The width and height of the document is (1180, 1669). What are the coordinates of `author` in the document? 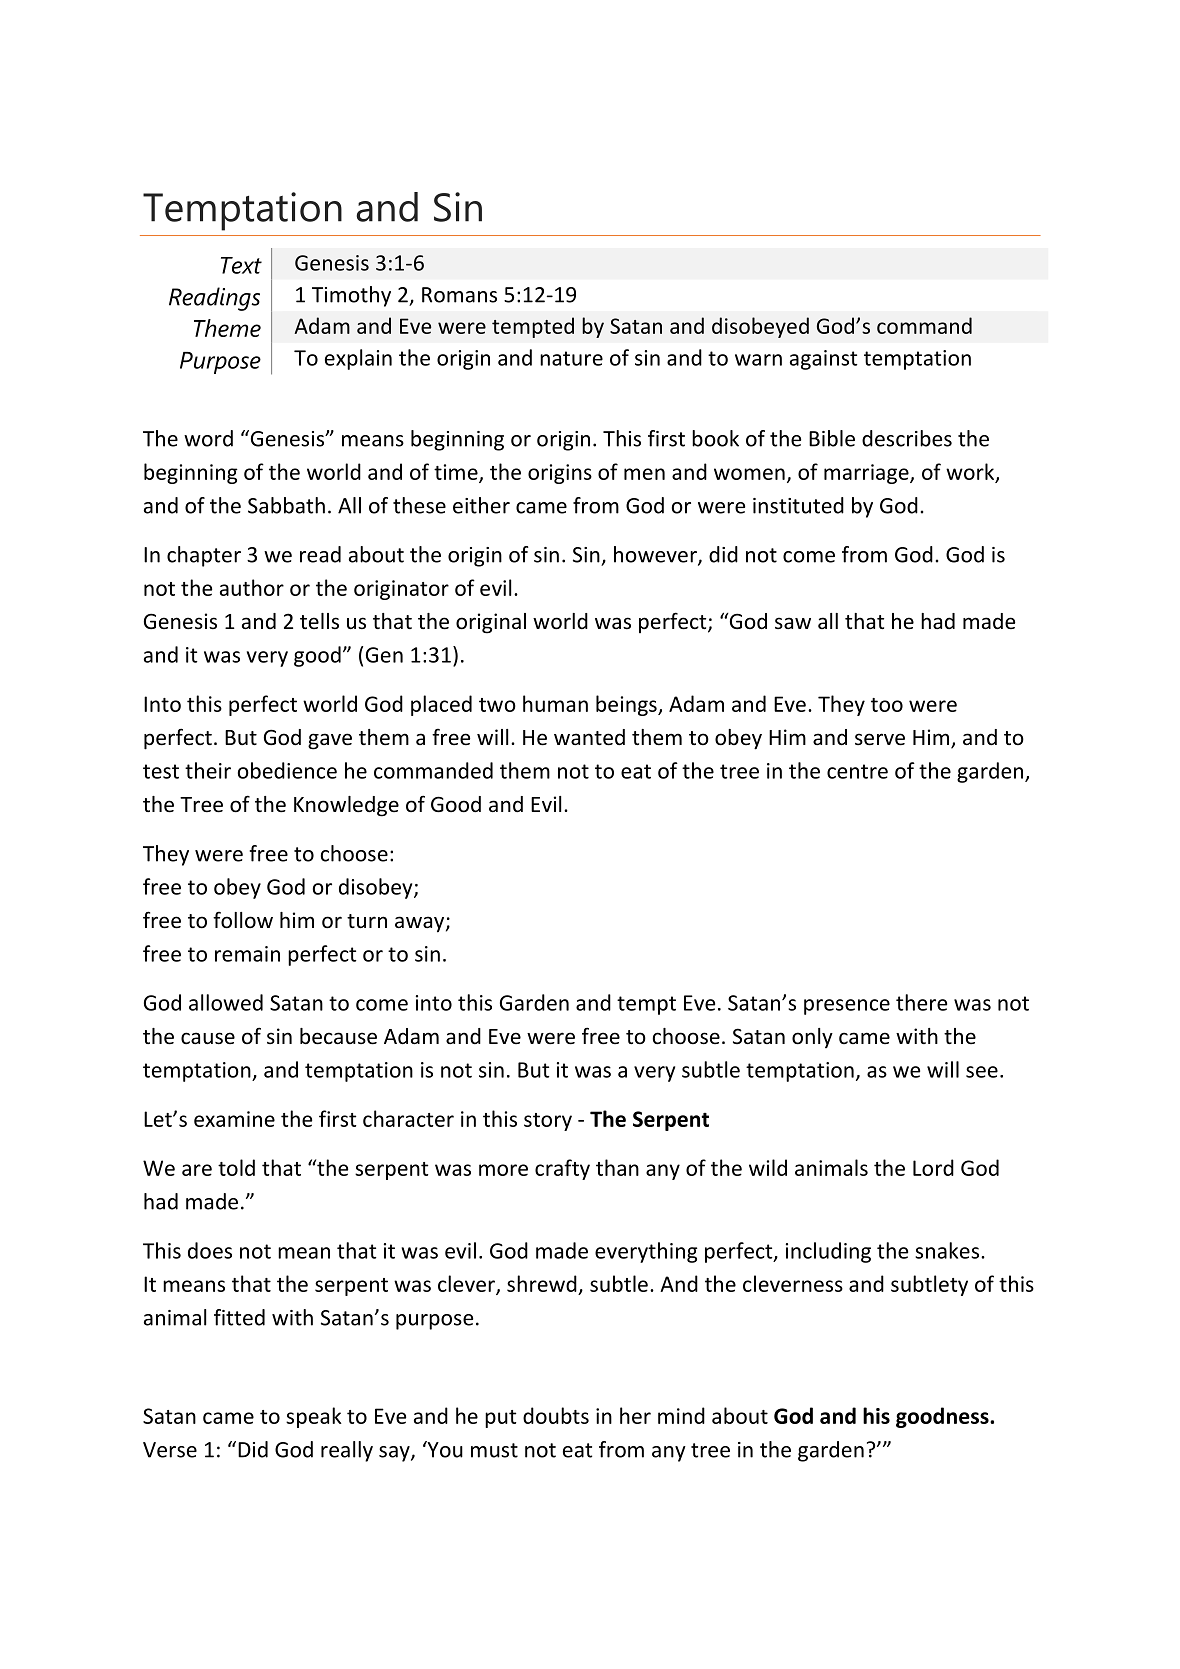 It's located at (252, 587).
